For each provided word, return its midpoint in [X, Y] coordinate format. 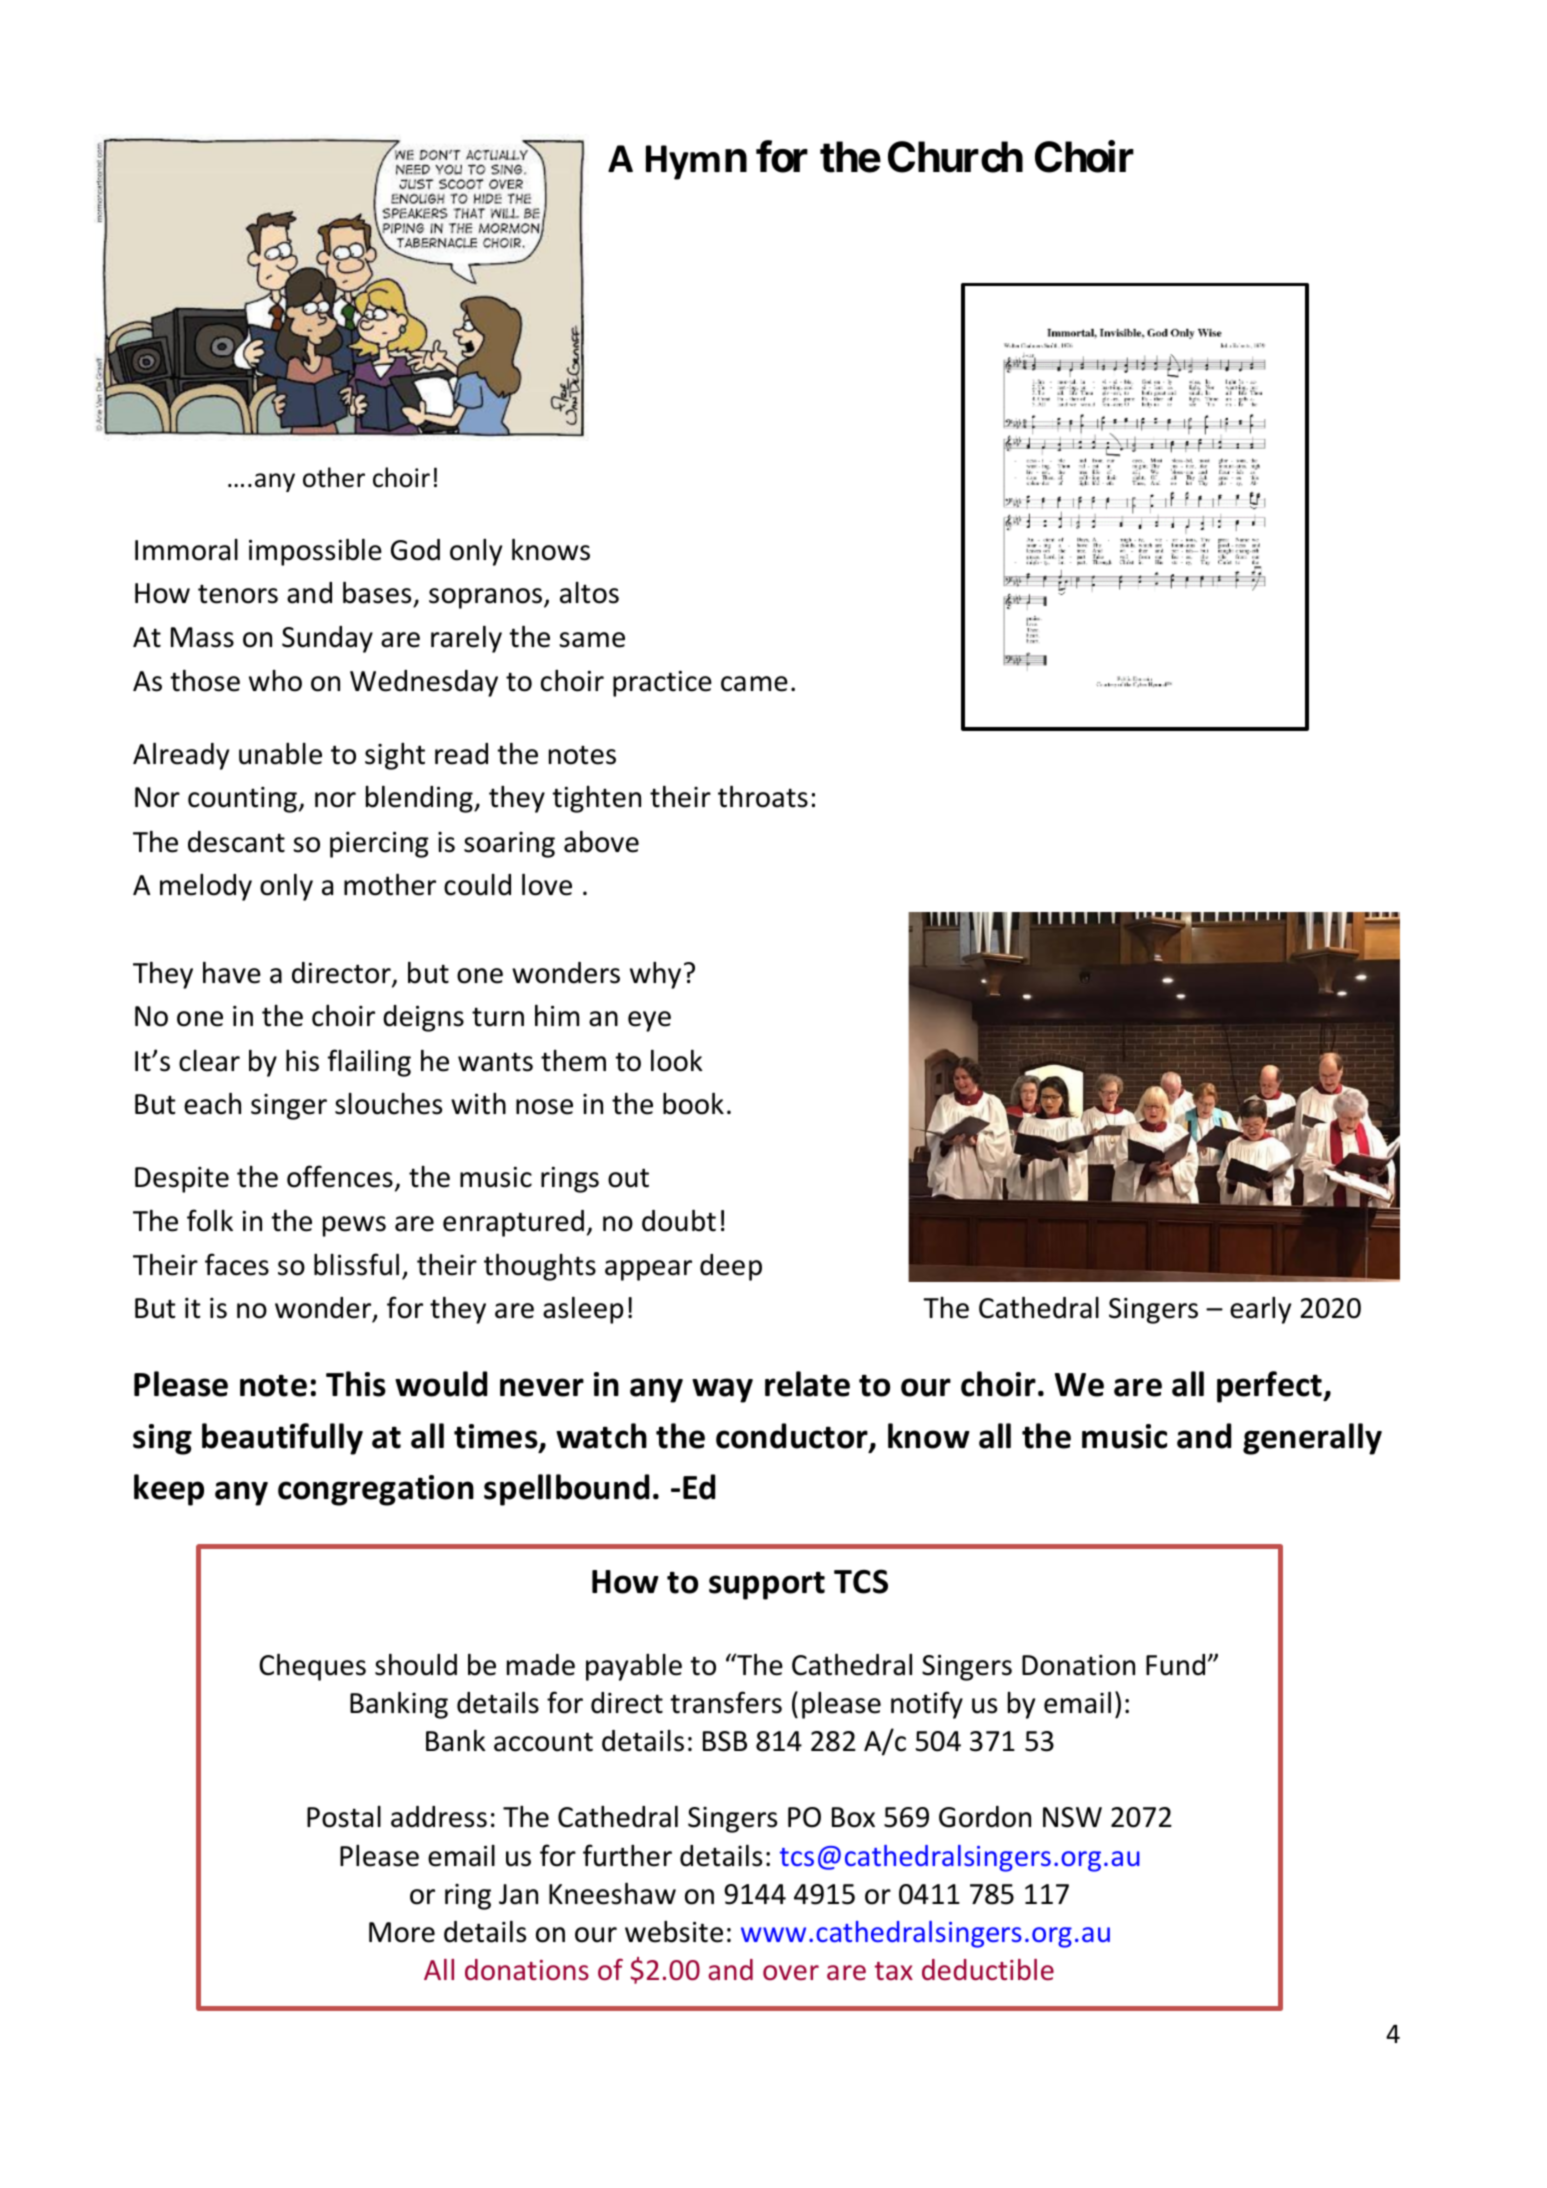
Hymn [696, 162]
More [402, 1932]
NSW [1072, 1817]
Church [955, 157]
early [1260, 1310]
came [754, 684]
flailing [369, 1063]
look [677, 1061]
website [674, 1932]
